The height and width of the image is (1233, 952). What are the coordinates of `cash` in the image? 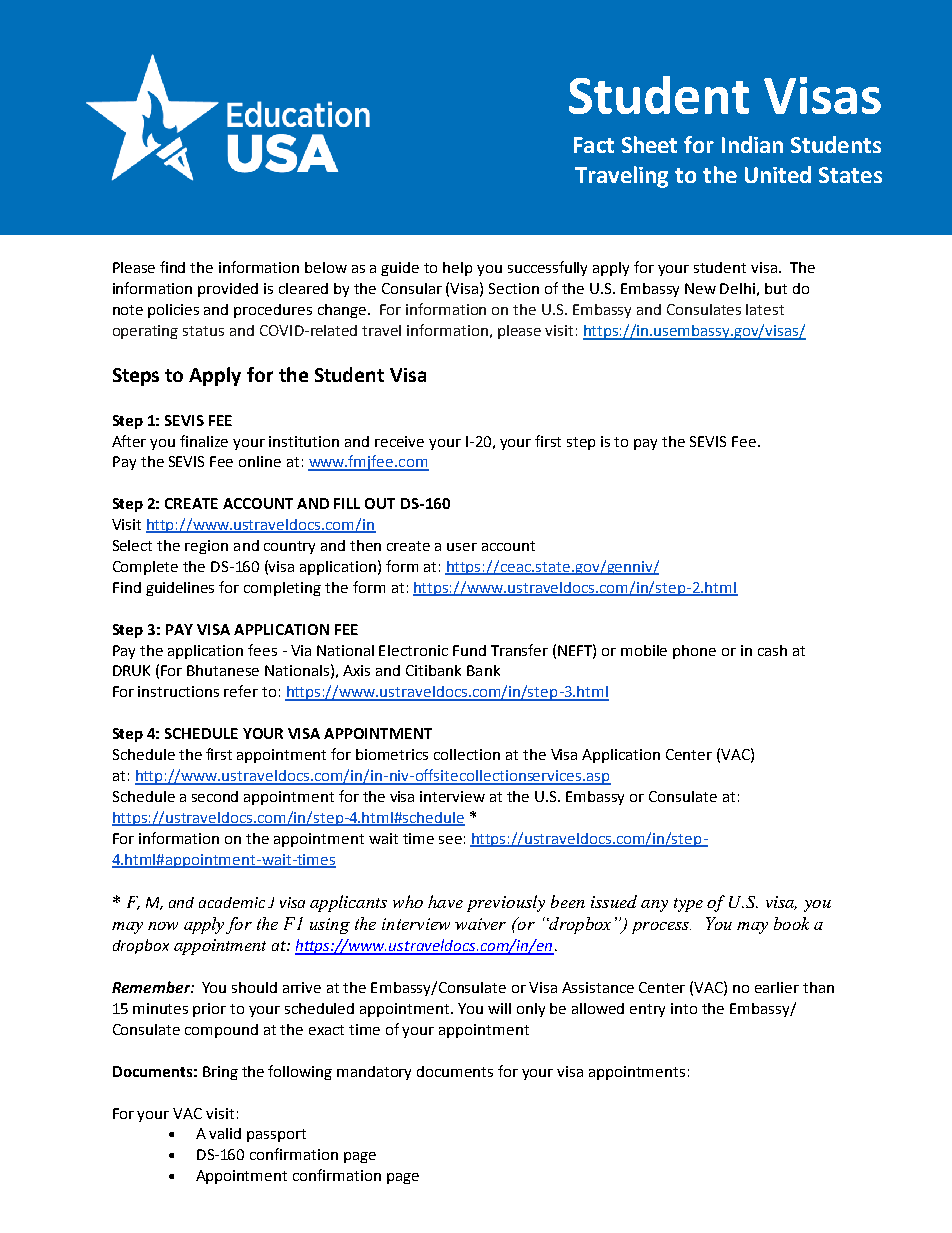 It's located at (772, 650).
